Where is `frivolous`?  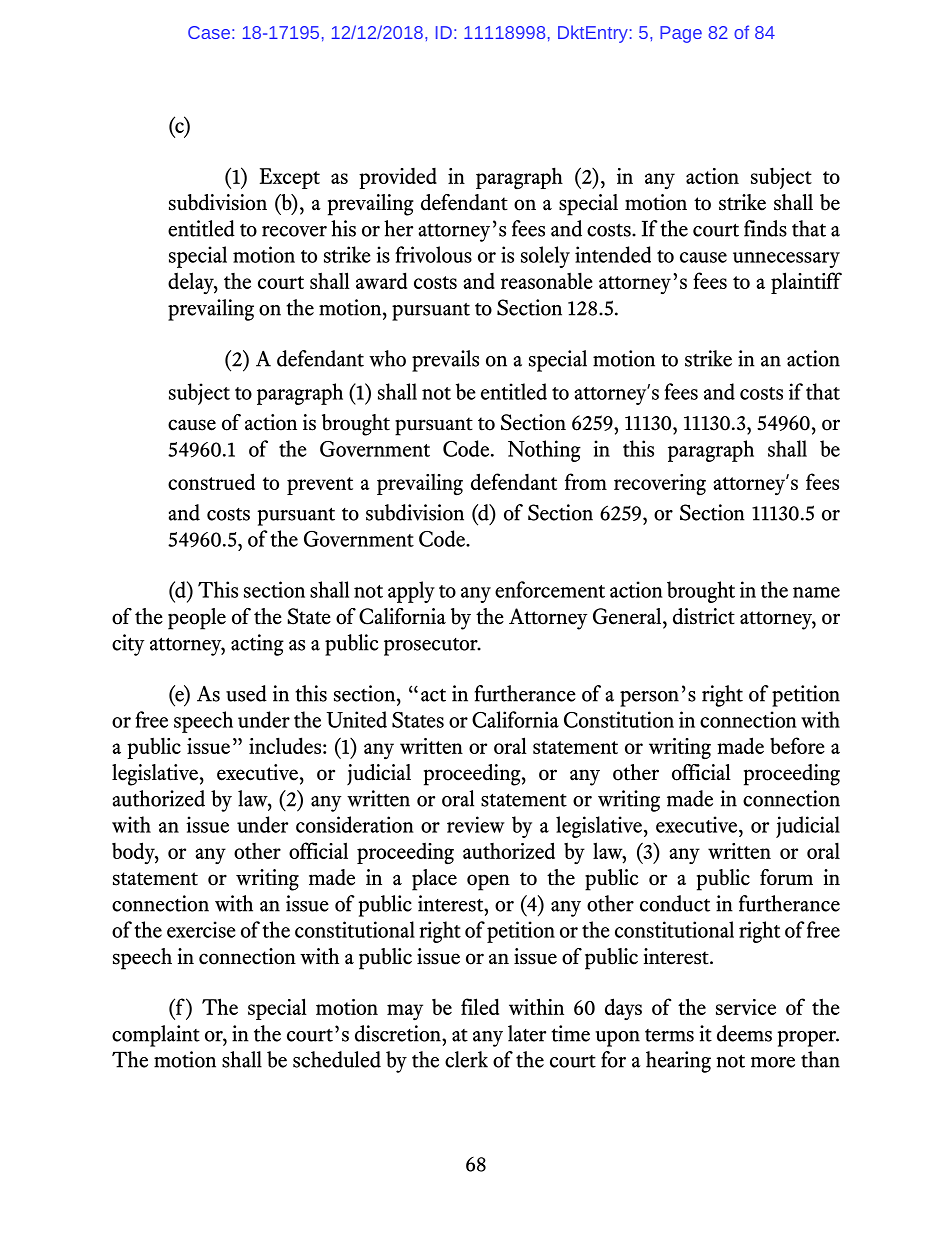
frivolous is located at coordinates (433, 254).
